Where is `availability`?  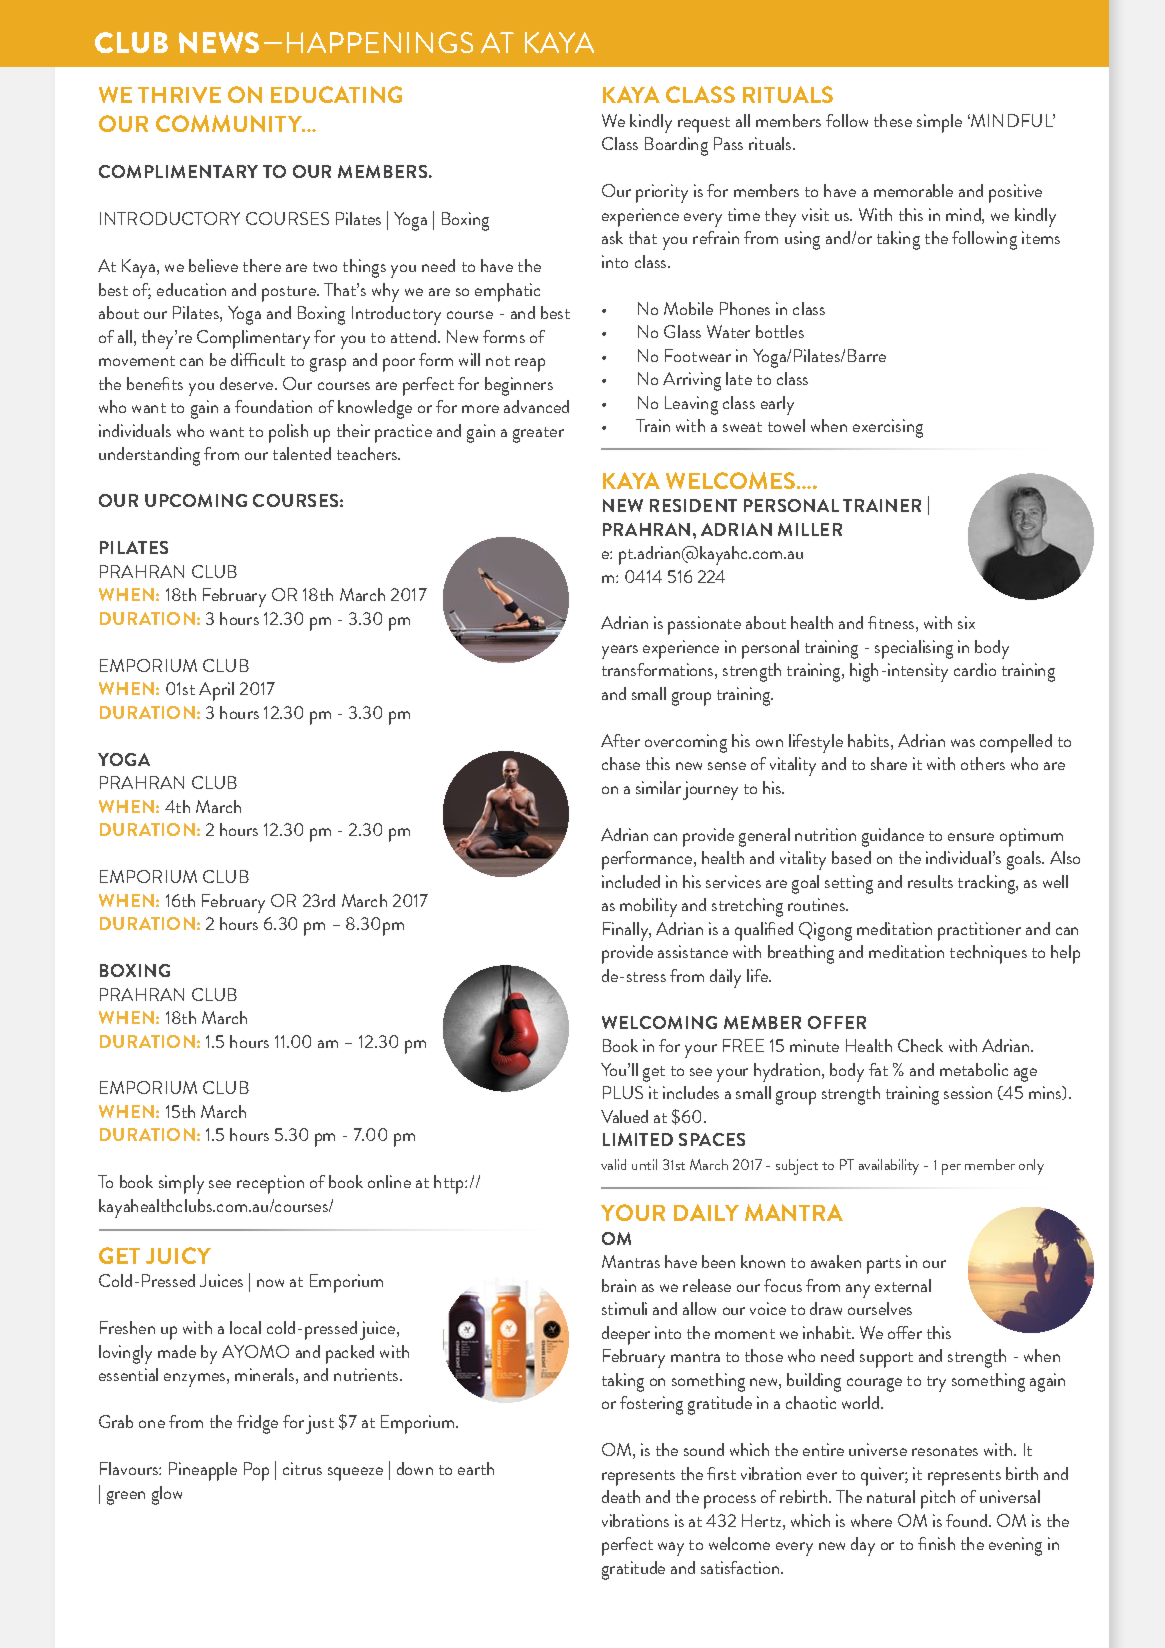 availability is located at coordinates (889, 1167).
